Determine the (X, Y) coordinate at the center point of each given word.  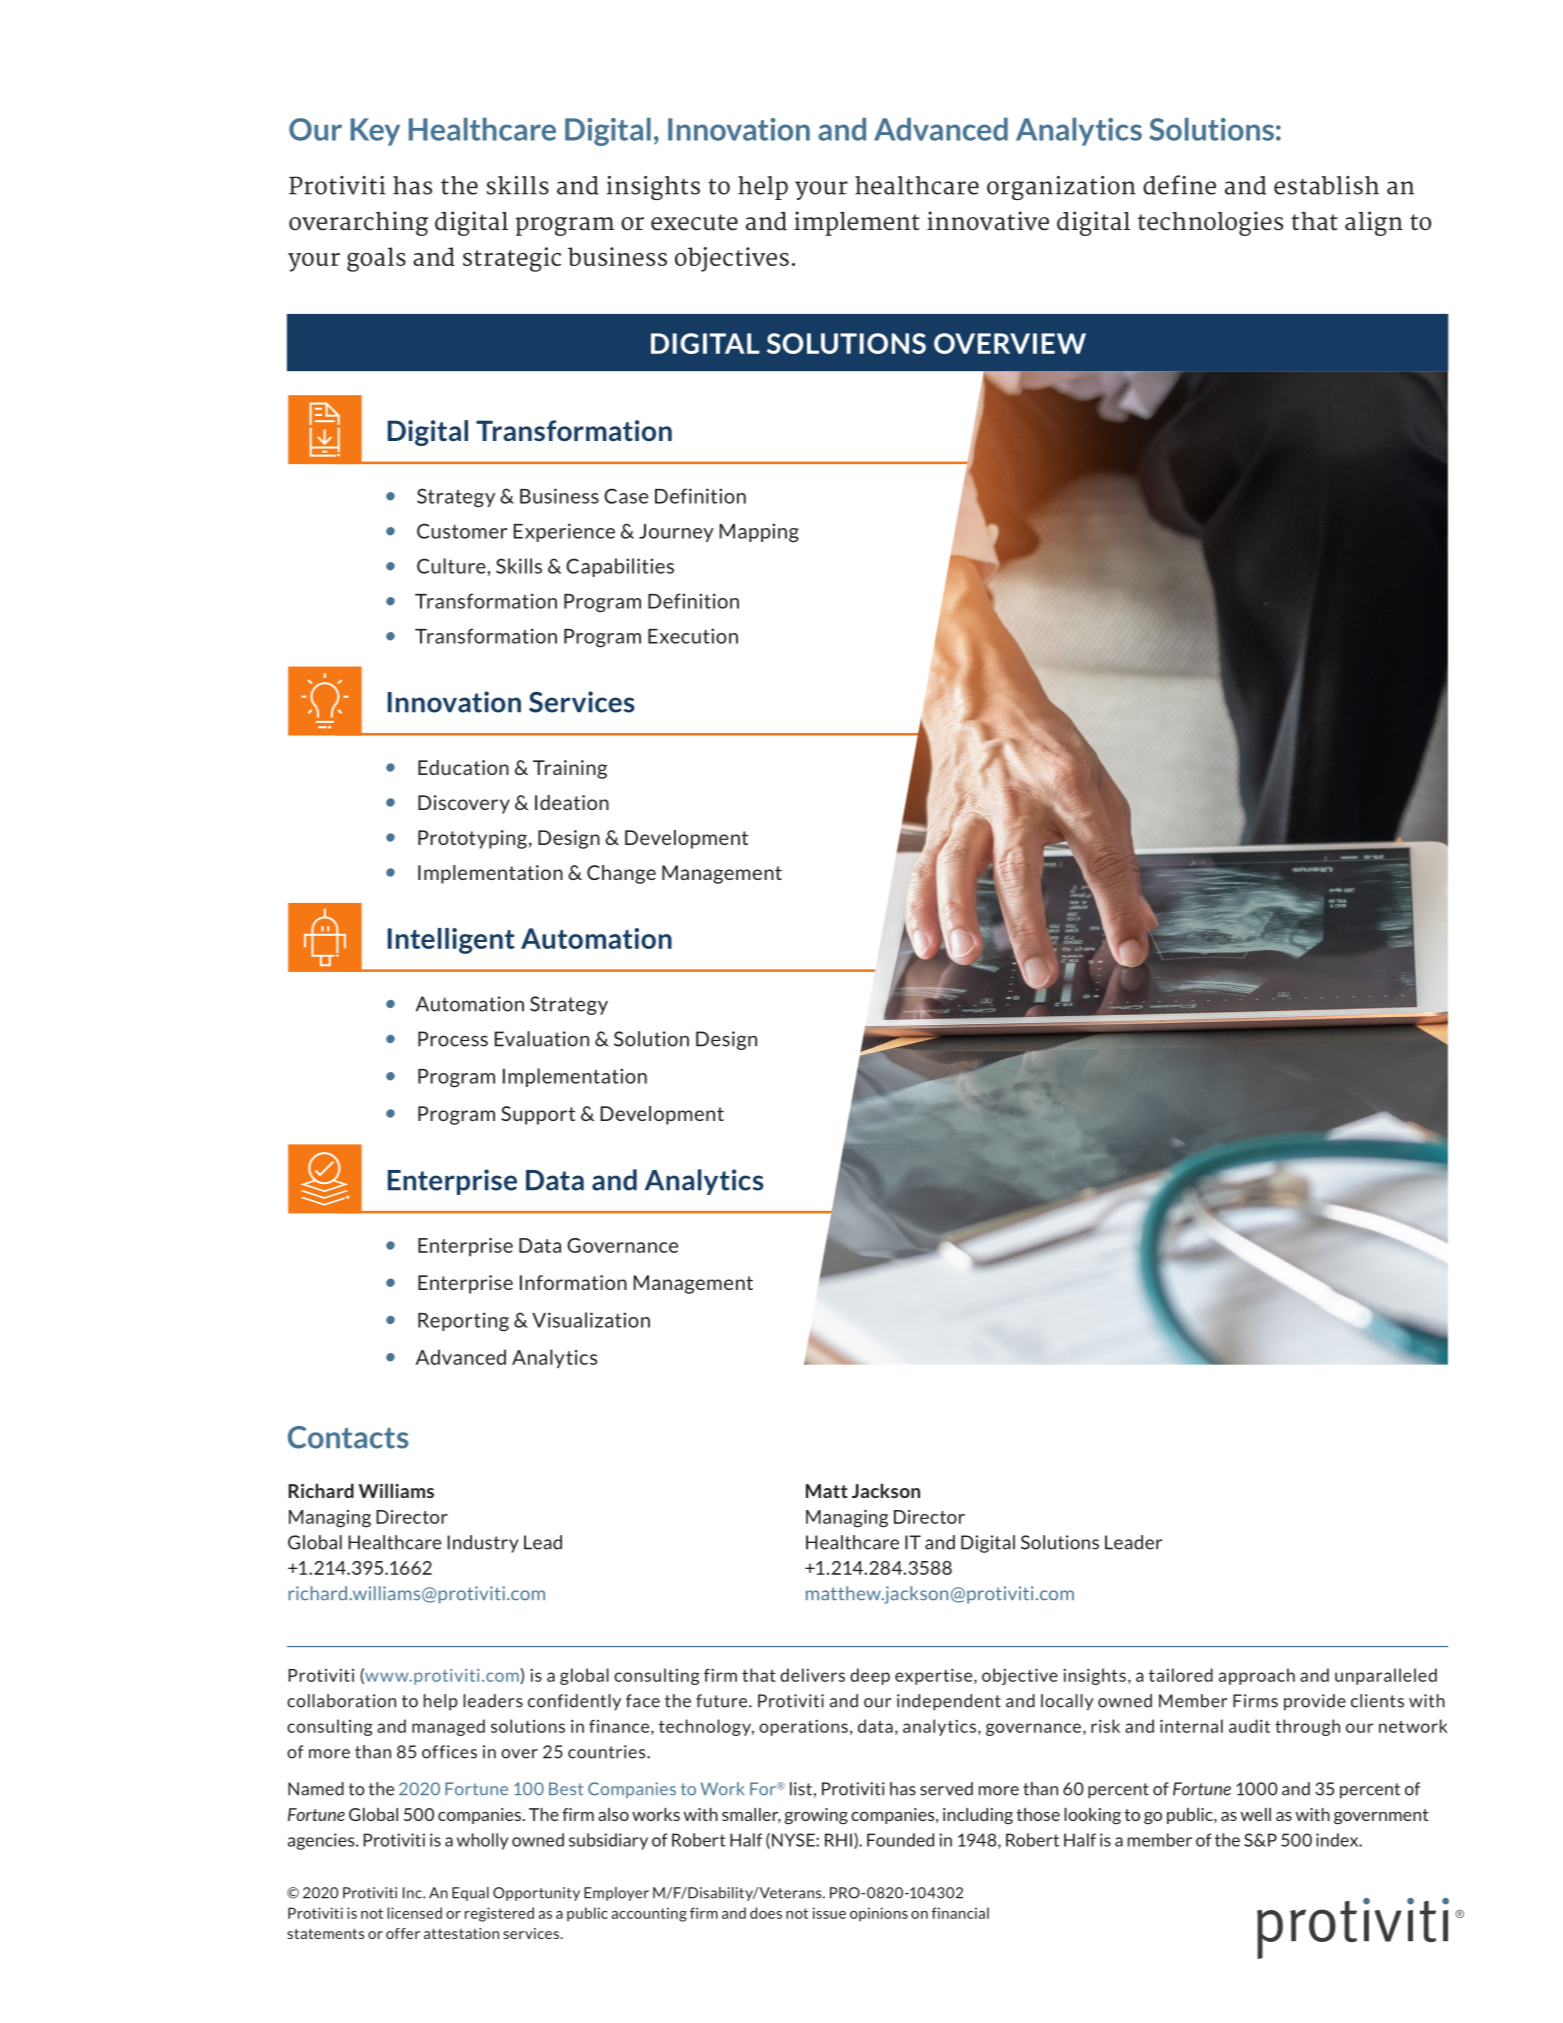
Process (453, 1039)
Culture (452, 566)
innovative (988, 221)
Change (621, 874)
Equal (470, 1894)
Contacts (348, 1437)
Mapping (759, 533)
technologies (1210, 223)
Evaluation (541, 1039)
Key (375, 132)
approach (1257, 1676)
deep (870, 1676)
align (1374, 223)
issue (829, 1913)
